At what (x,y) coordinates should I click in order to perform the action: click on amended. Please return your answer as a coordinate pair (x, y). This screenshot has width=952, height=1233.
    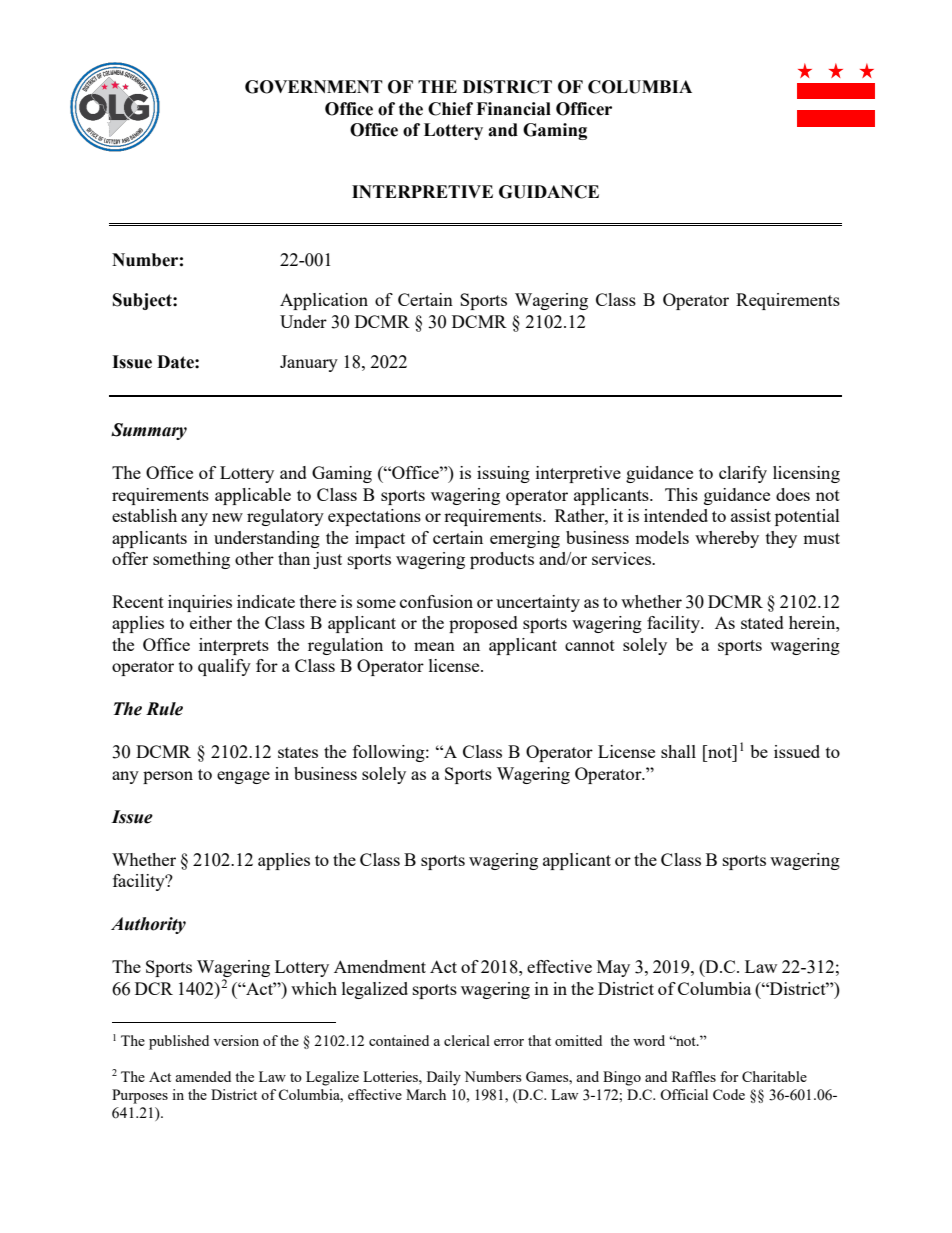
    Looking at the image, I should click on (203, 1076).
